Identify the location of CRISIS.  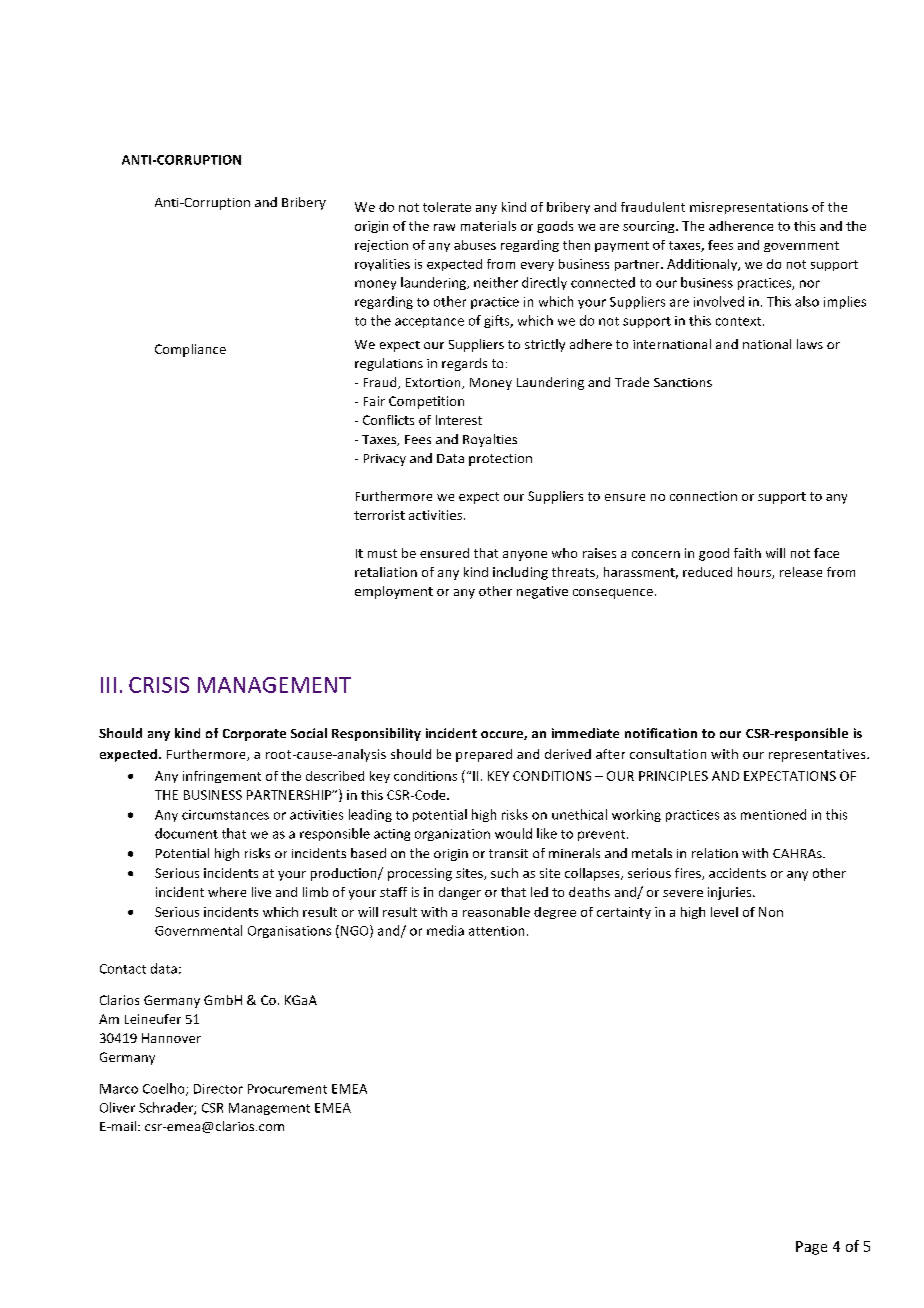
(159, 685).
